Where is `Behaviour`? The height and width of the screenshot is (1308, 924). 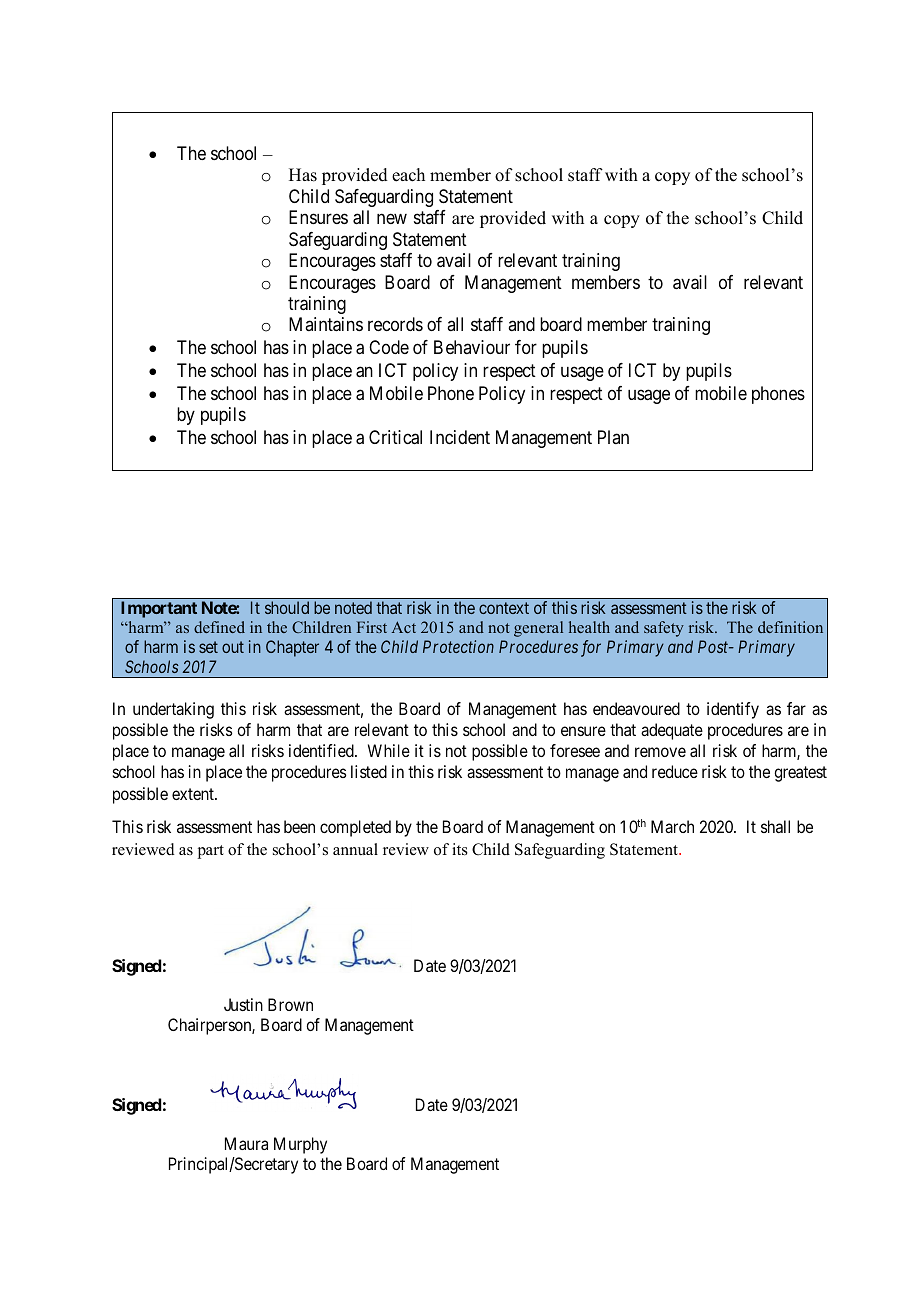
Behaviour is located at coordinates (472, 347).
